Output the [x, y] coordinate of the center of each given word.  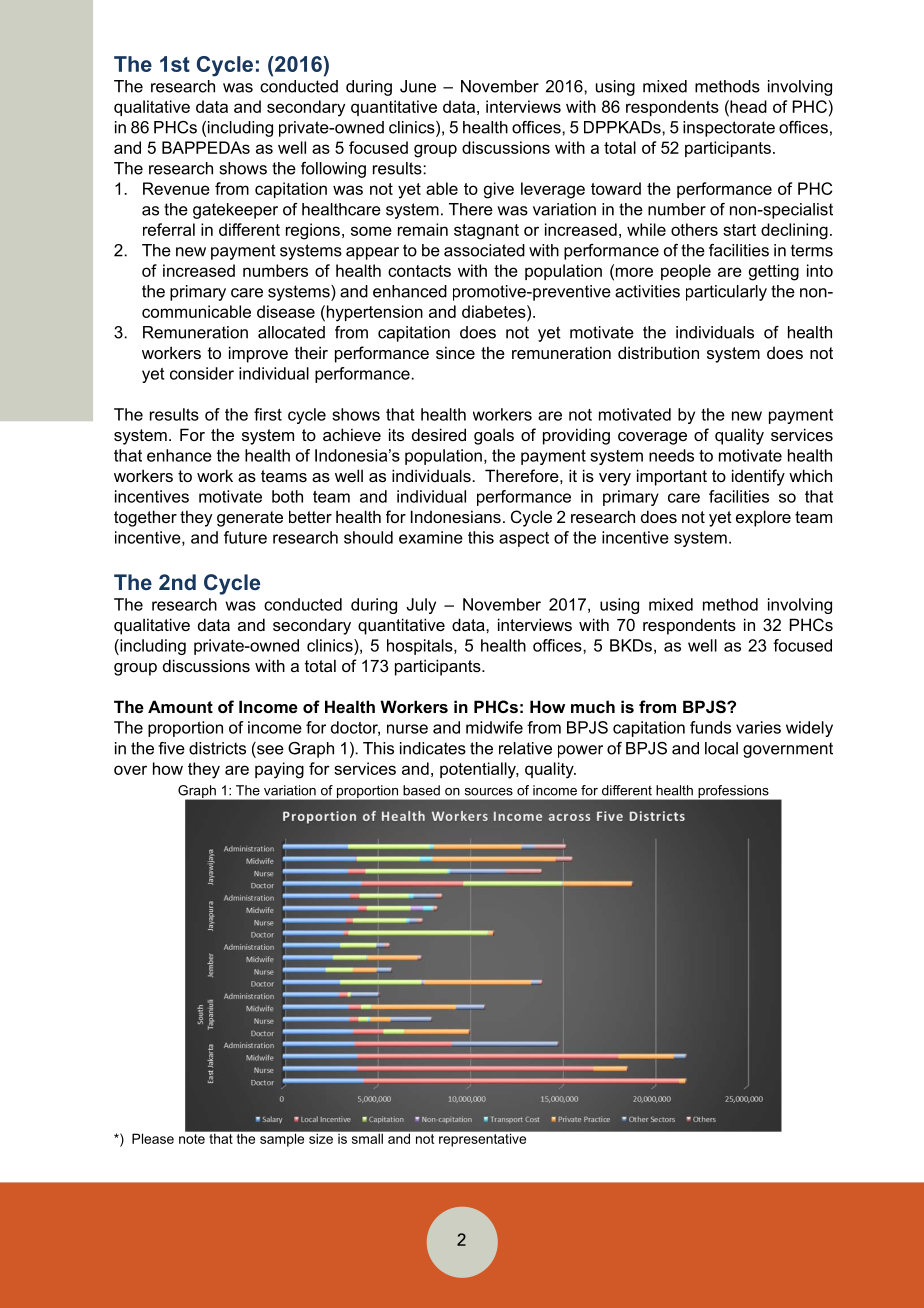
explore [763, 518]
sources [489, 792]
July [421, 606]
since [455, 352]
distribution [658, 352]
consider [202, 373]
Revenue [176, 188]
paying [279, 770]
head [747, 106]
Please [153, 1138]
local [721, 748]
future [245, 537]
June [418, 86]
